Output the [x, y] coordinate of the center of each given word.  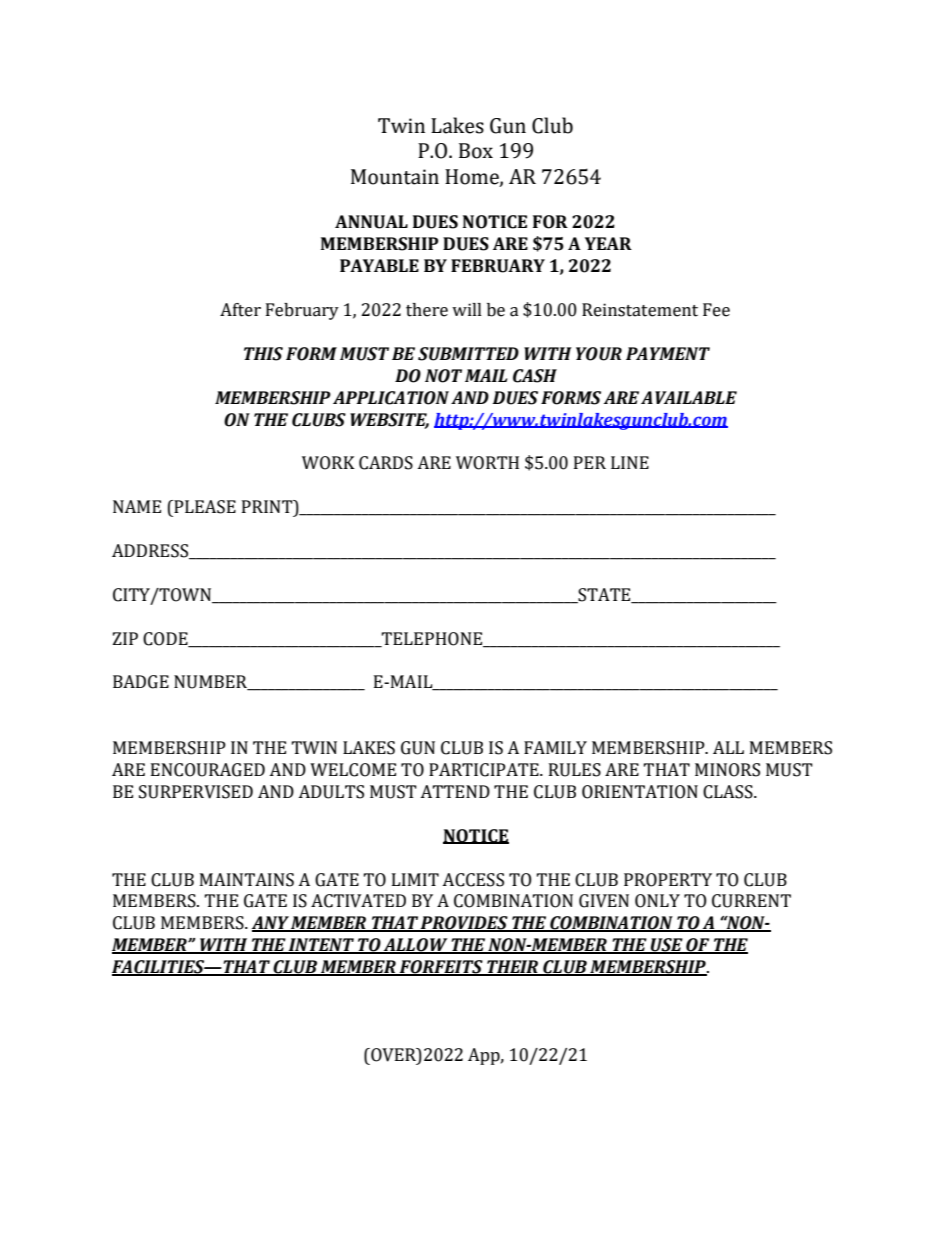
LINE [630, 462]
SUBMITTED [468, 354]
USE [667, 946]
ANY [271, 924]
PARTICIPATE [485, 770]
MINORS [727, 770]
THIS [263, 354]
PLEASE [204, 507]
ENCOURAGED [208, 770]
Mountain [395, 177]
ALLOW [416, 946]
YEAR [608, 243]
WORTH [487, 463]
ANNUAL [371, 222]
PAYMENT [668, 353]
